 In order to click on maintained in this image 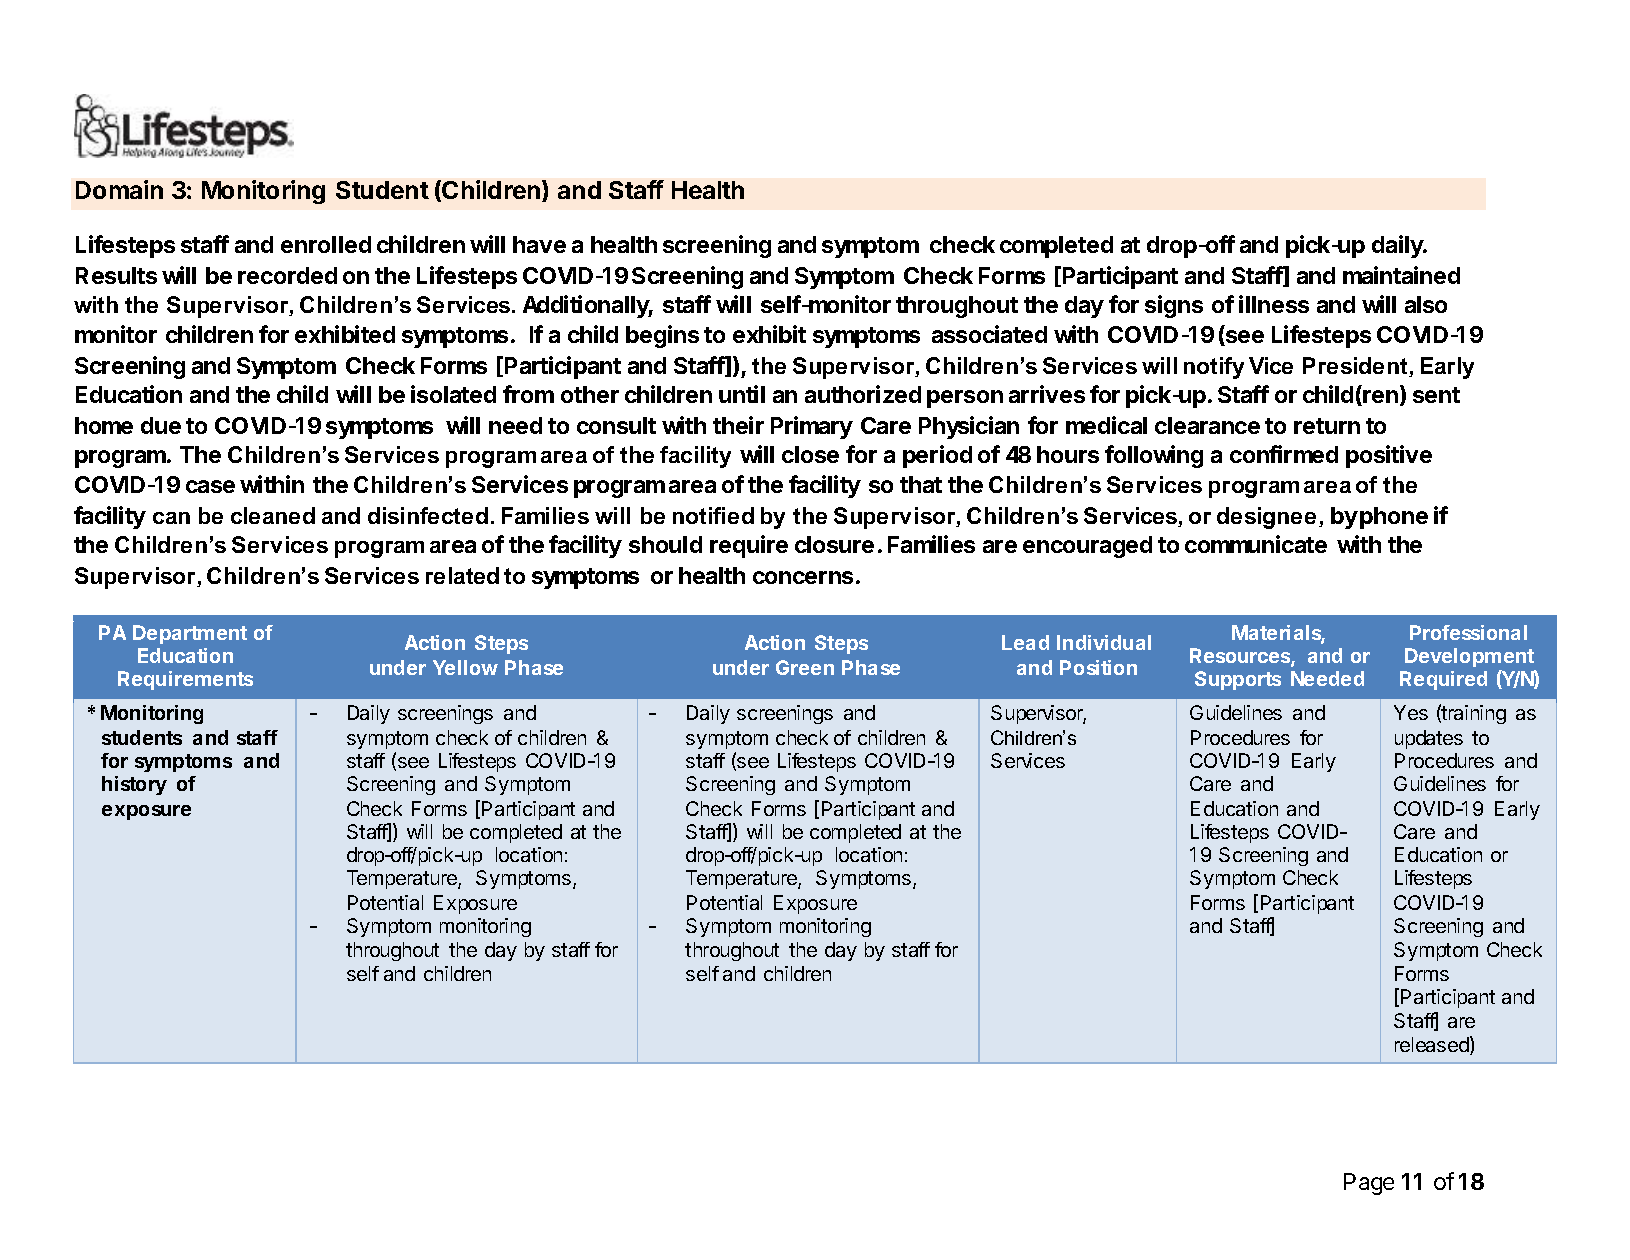, I will do `click(1401, 275)`.
